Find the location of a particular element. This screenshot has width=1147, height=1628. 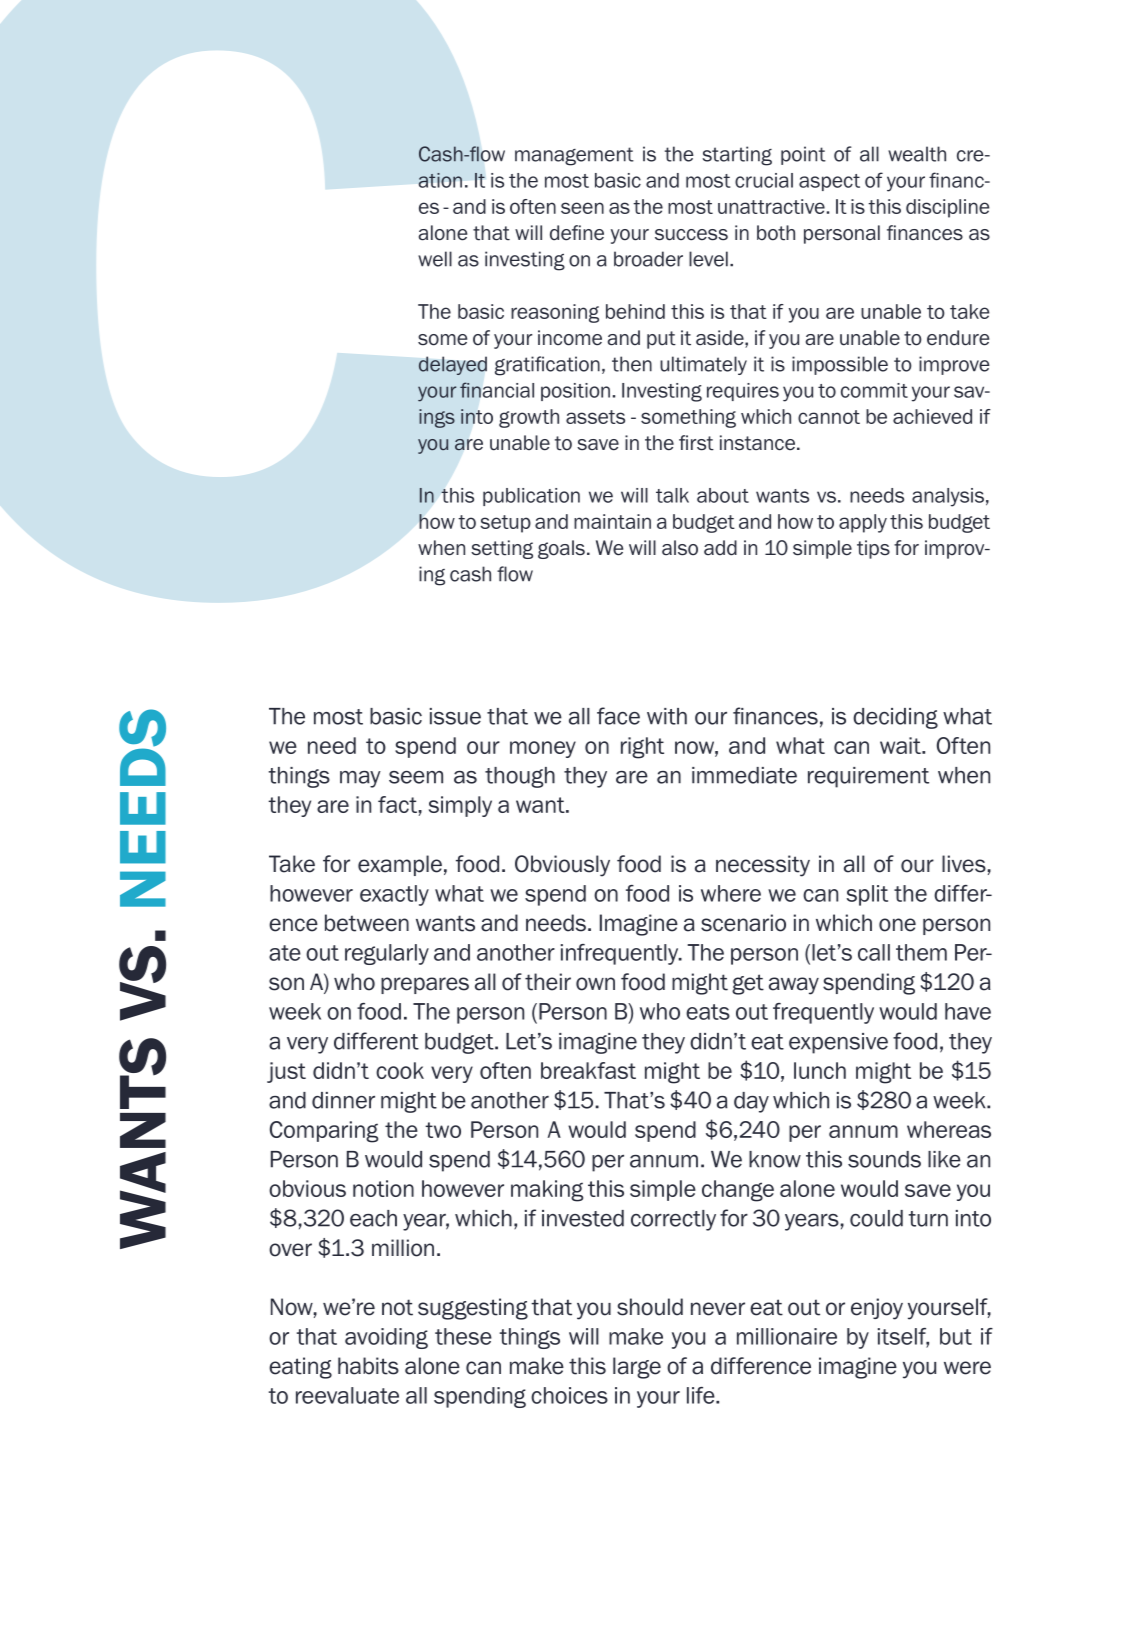

right is located at coordinates (642, 748).
